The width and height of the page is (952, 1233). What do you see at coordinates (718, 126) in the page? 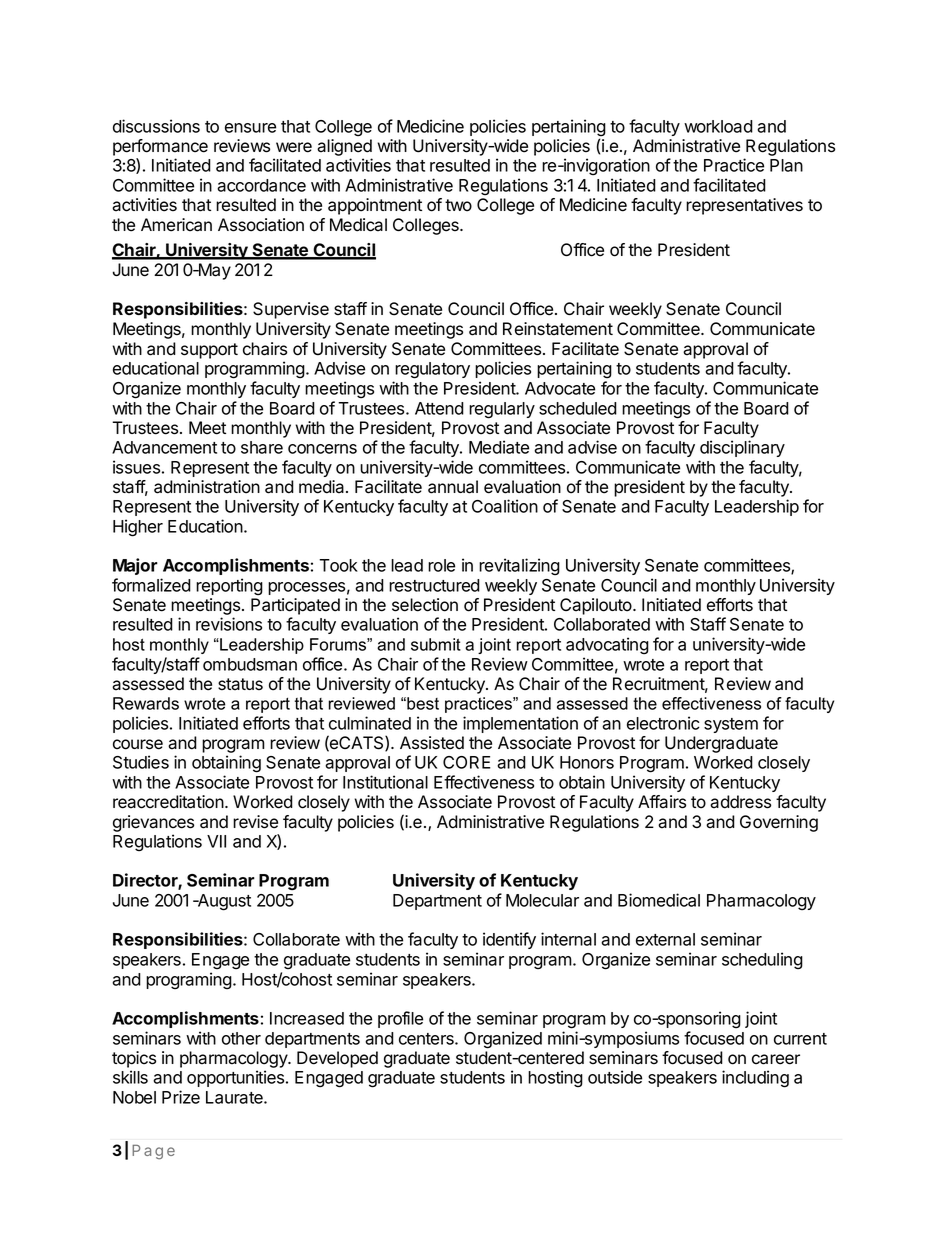
I see `workload` at bounding box center [718, 126].
